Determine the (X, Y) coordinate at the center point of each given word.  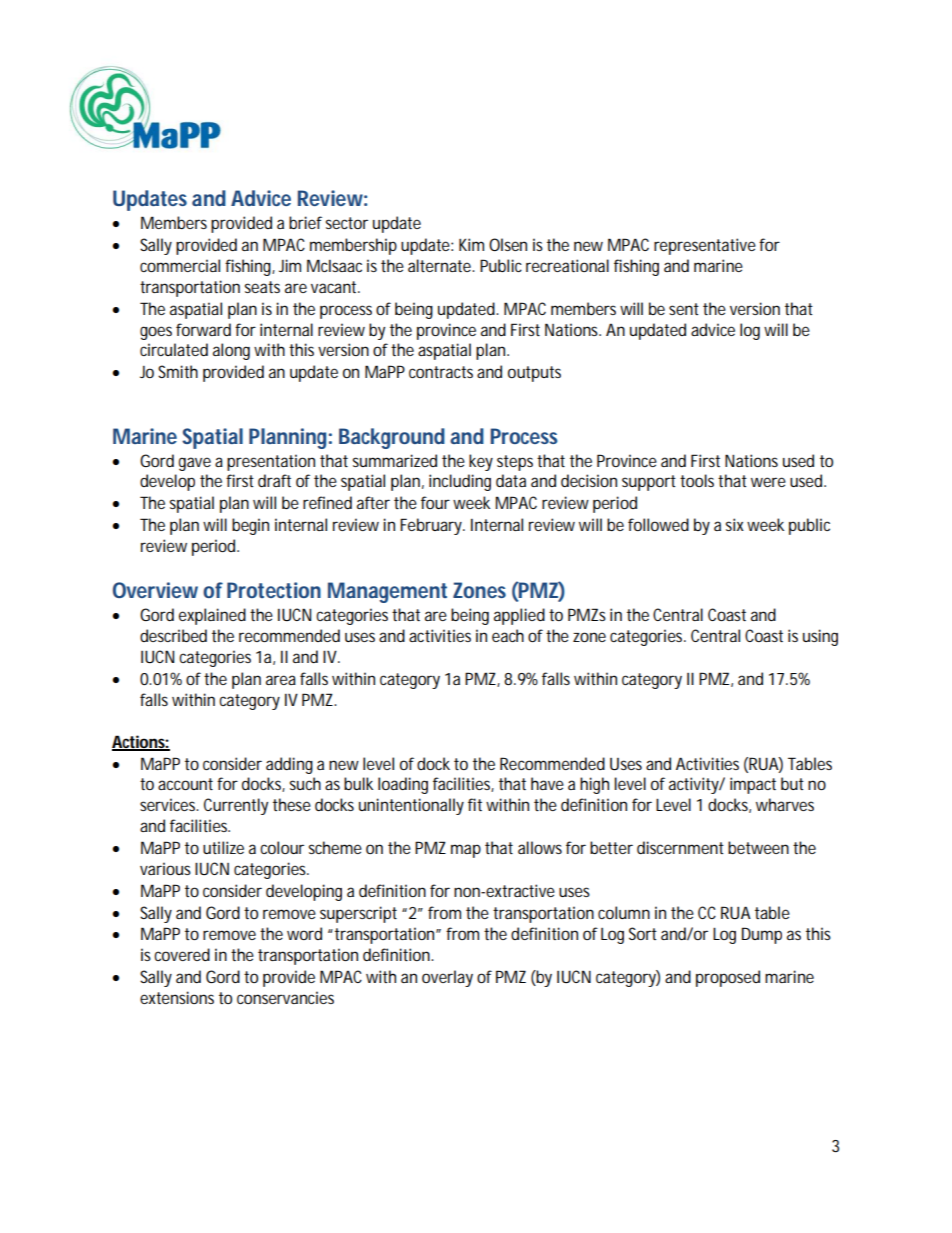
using (820, 637)
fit (475, 804)
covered (182, 954)
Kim (471, 244)
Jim (290, 265)
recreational (567, 265)
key (481, 462)
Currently (236, 806)
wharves (785, 804)
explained (212, 616)
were (768, 482)
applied (519, 616)
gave (194, 464)
